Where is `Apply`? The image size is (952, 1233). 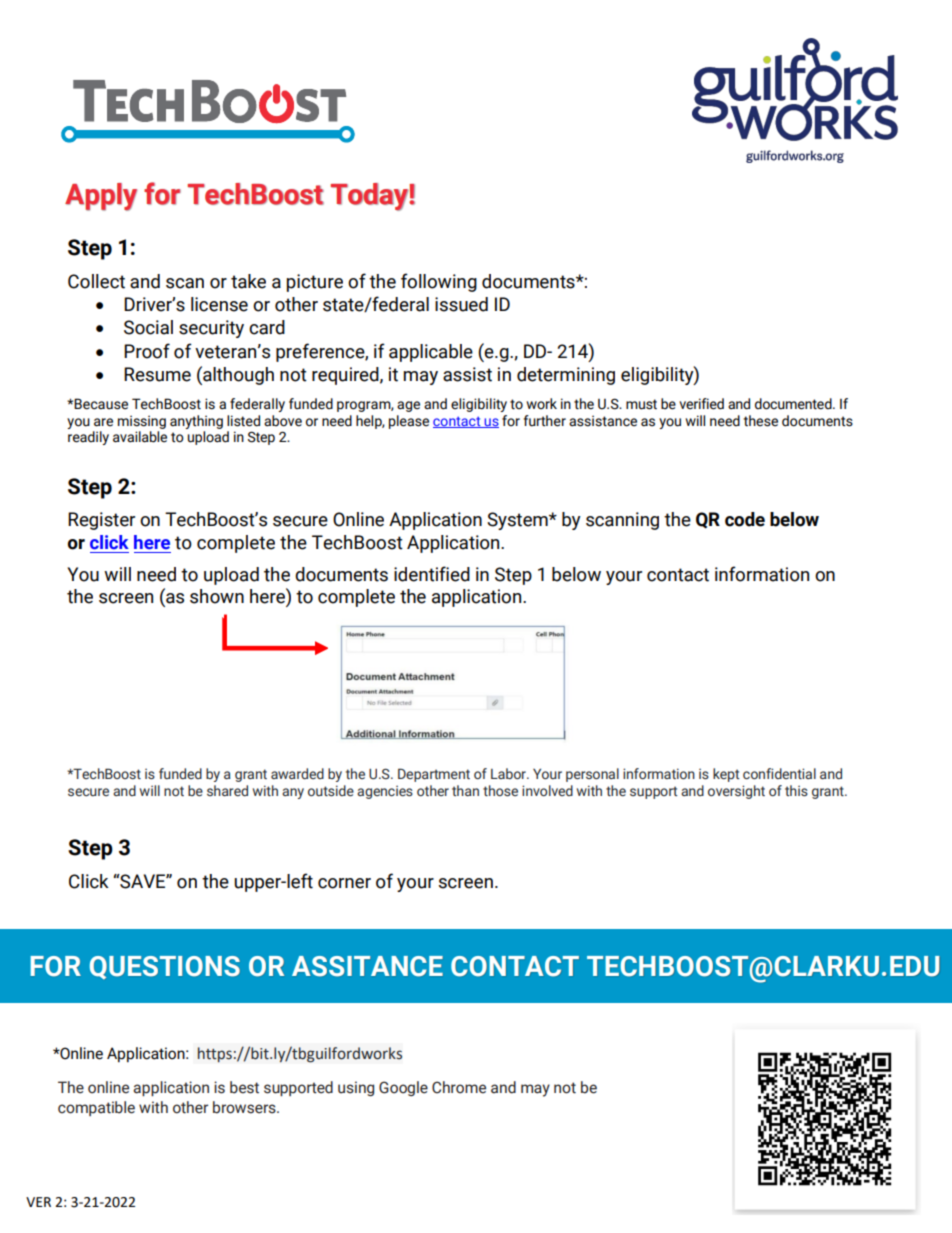
Apply is located at coordinates (101, 197).
